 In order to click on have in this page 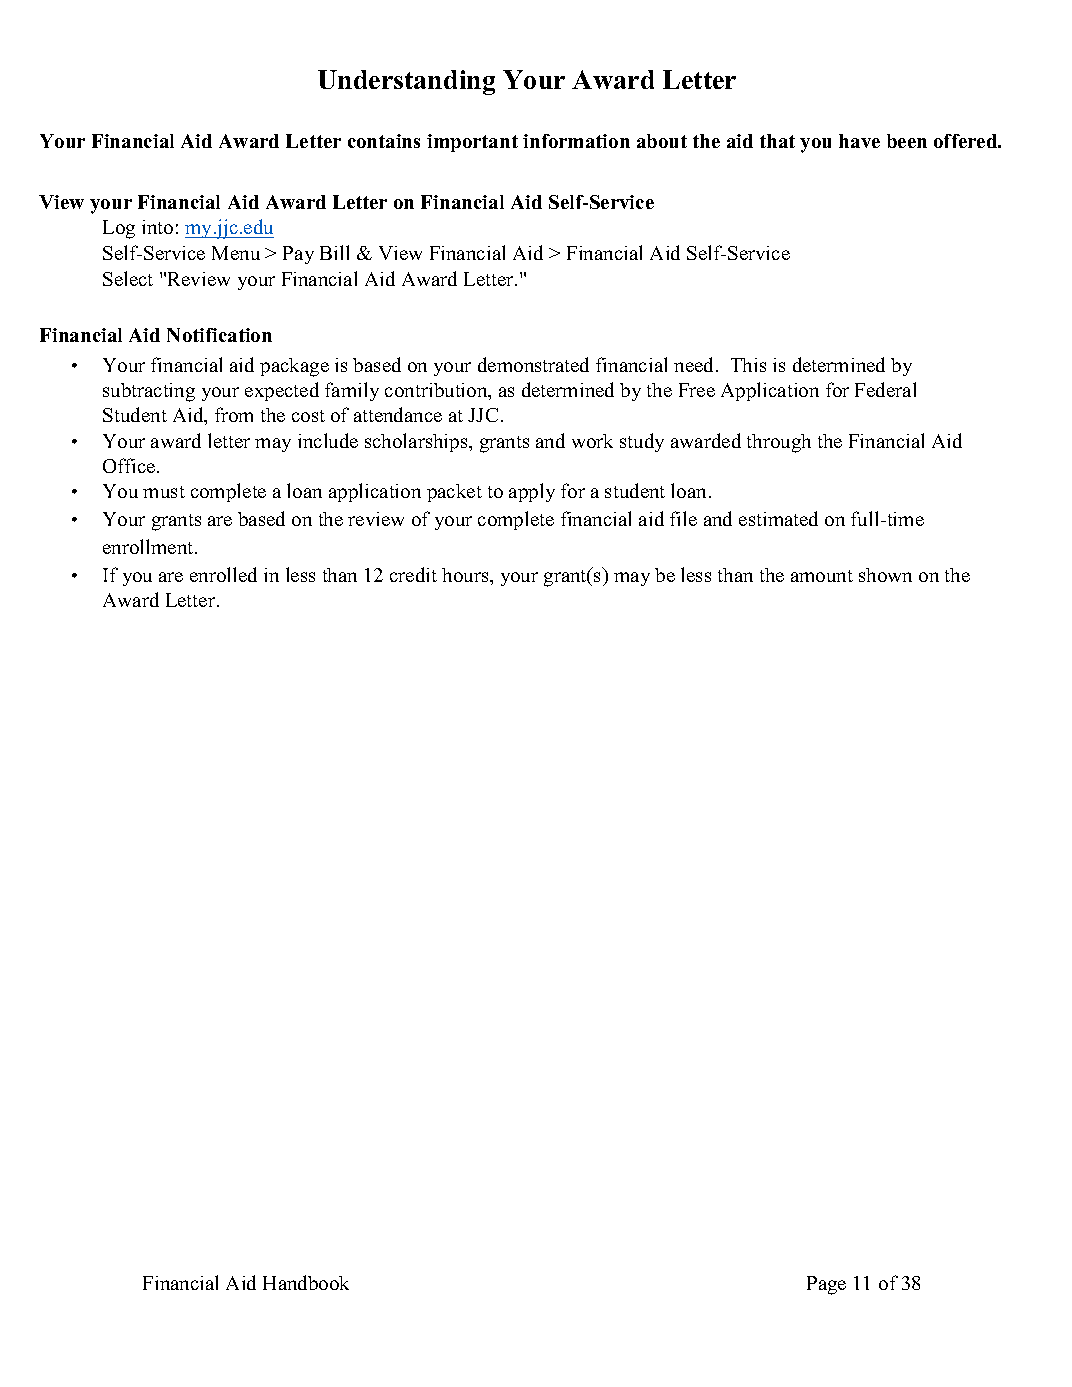, I will do `click(859, 141)`.
